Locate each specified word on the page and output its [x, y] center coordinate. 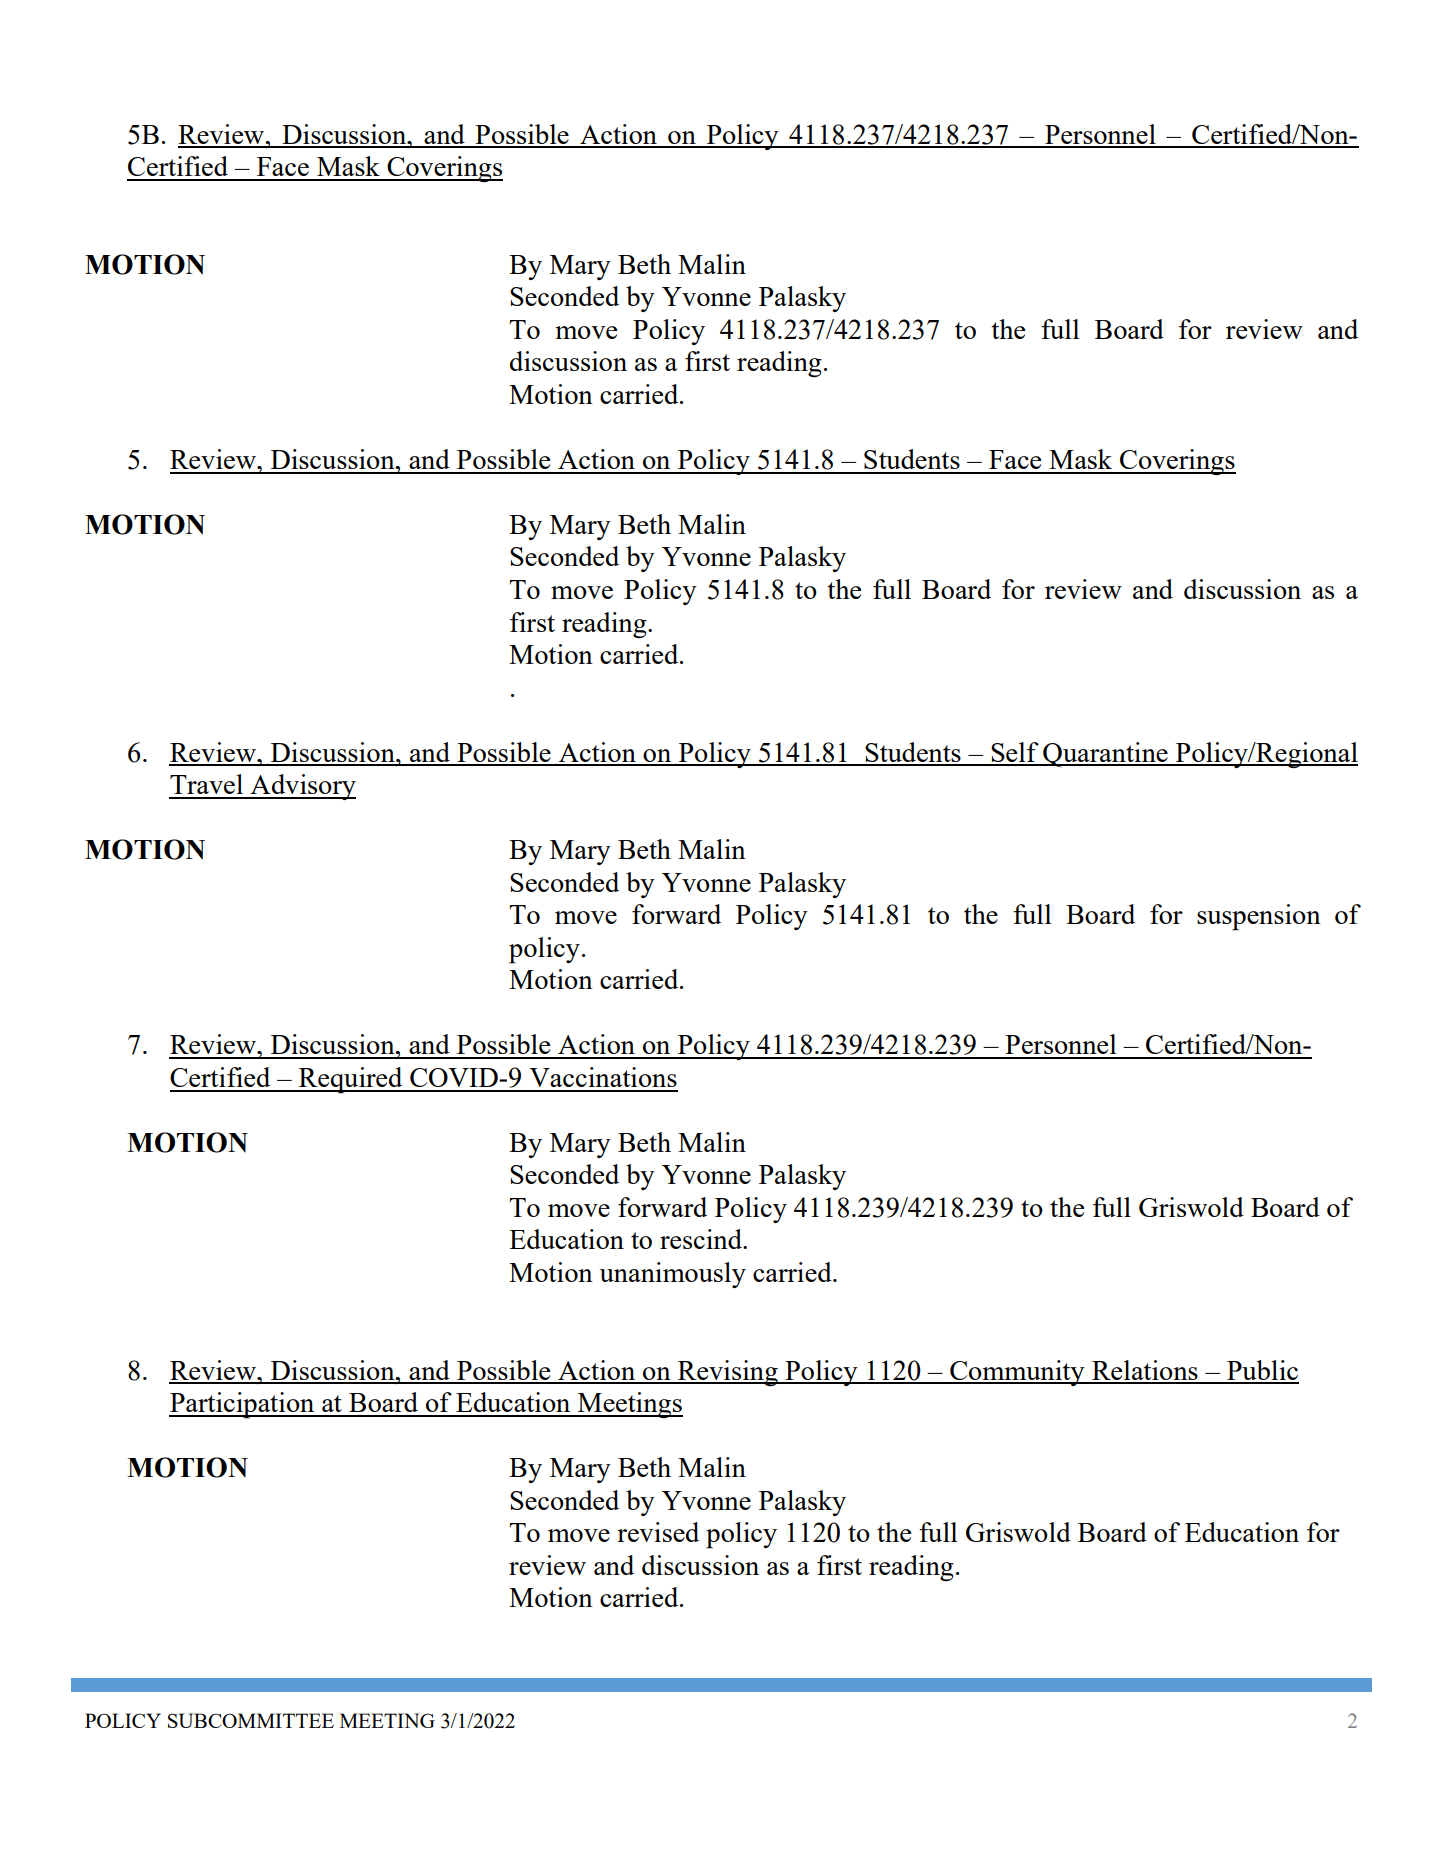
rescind [702, 1239]
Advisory [302, 787]
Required [351, 1080]
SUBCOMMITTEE [251, 1720]
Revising [728, 1373]
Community [1017, 1373]
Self [1015, 753]
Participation [243, 1405]
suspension [1259, 917]
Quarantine [1105, 755]
